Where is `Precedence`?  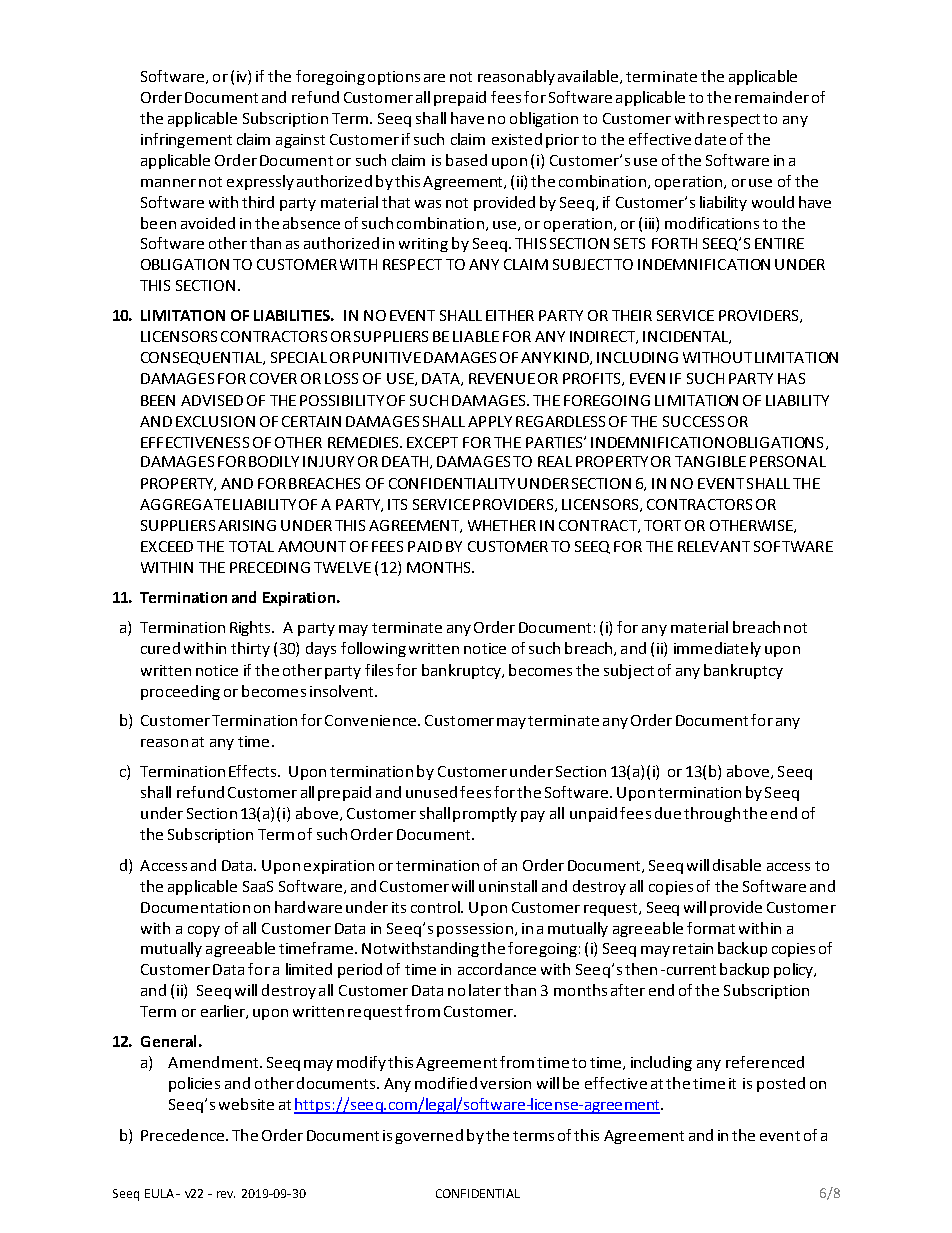 Precedence is located at coordinates (182, 1135).
